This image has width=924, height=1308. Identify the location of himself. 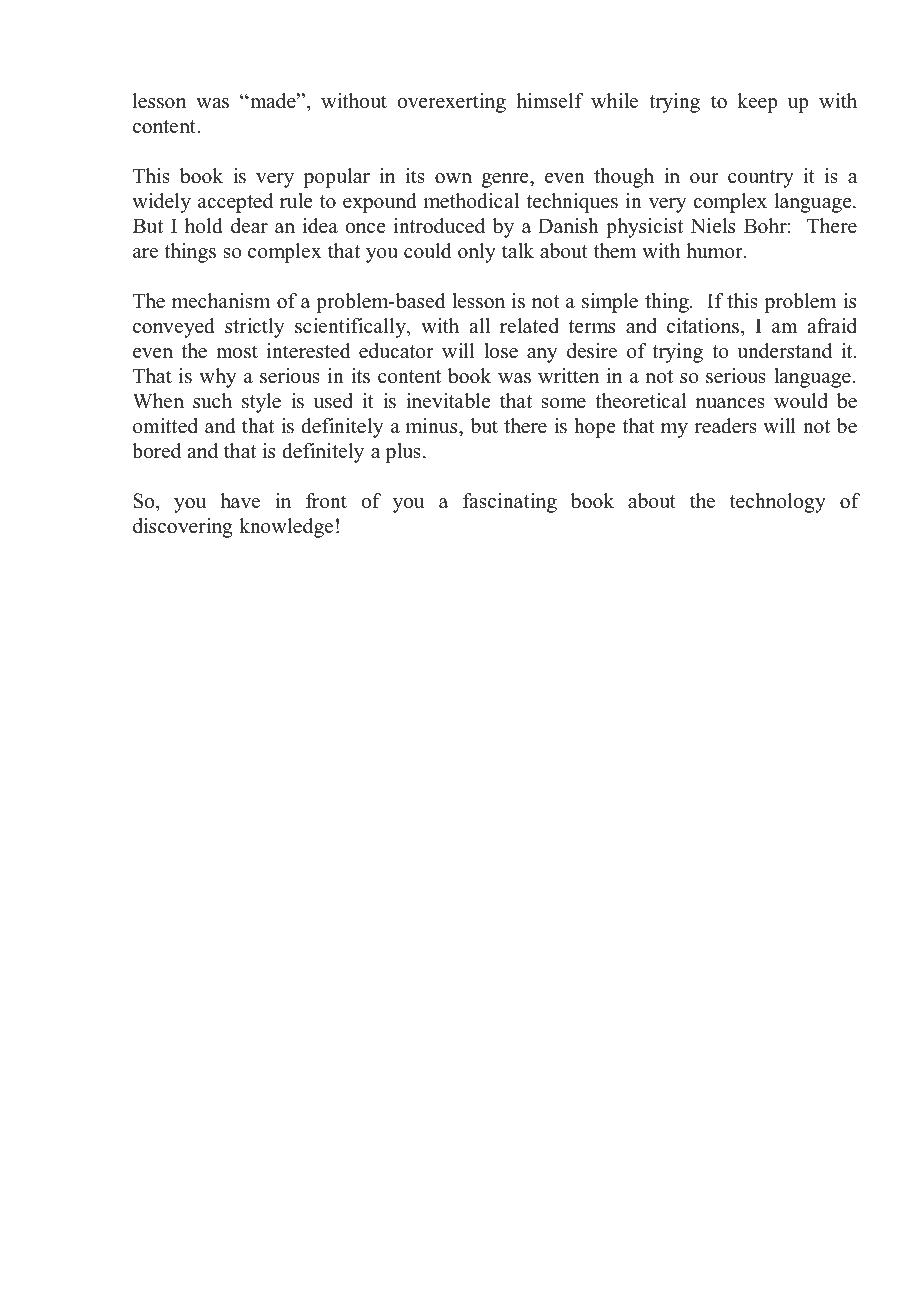
(550, 101).
